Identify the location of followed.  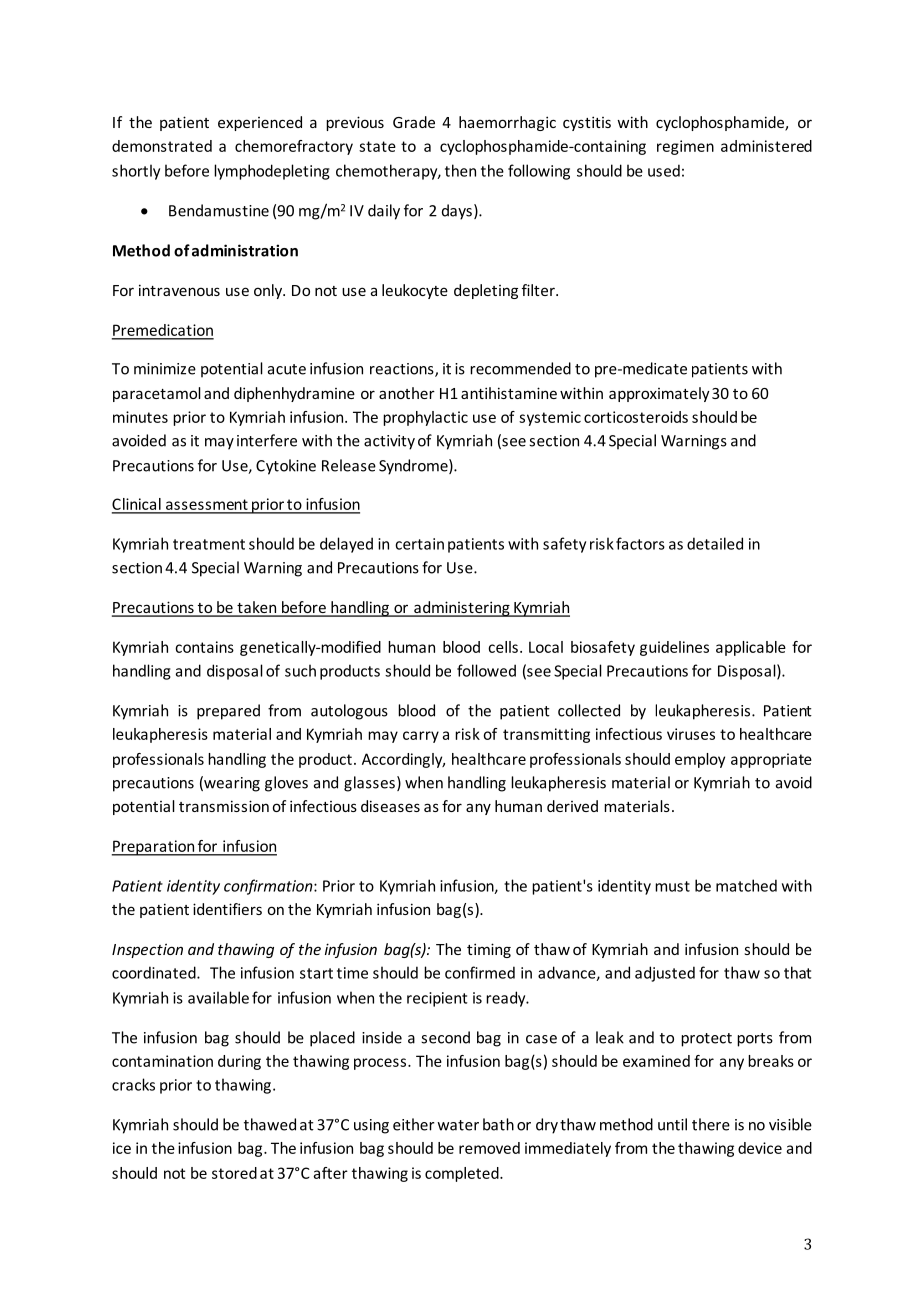
(486, 670).
